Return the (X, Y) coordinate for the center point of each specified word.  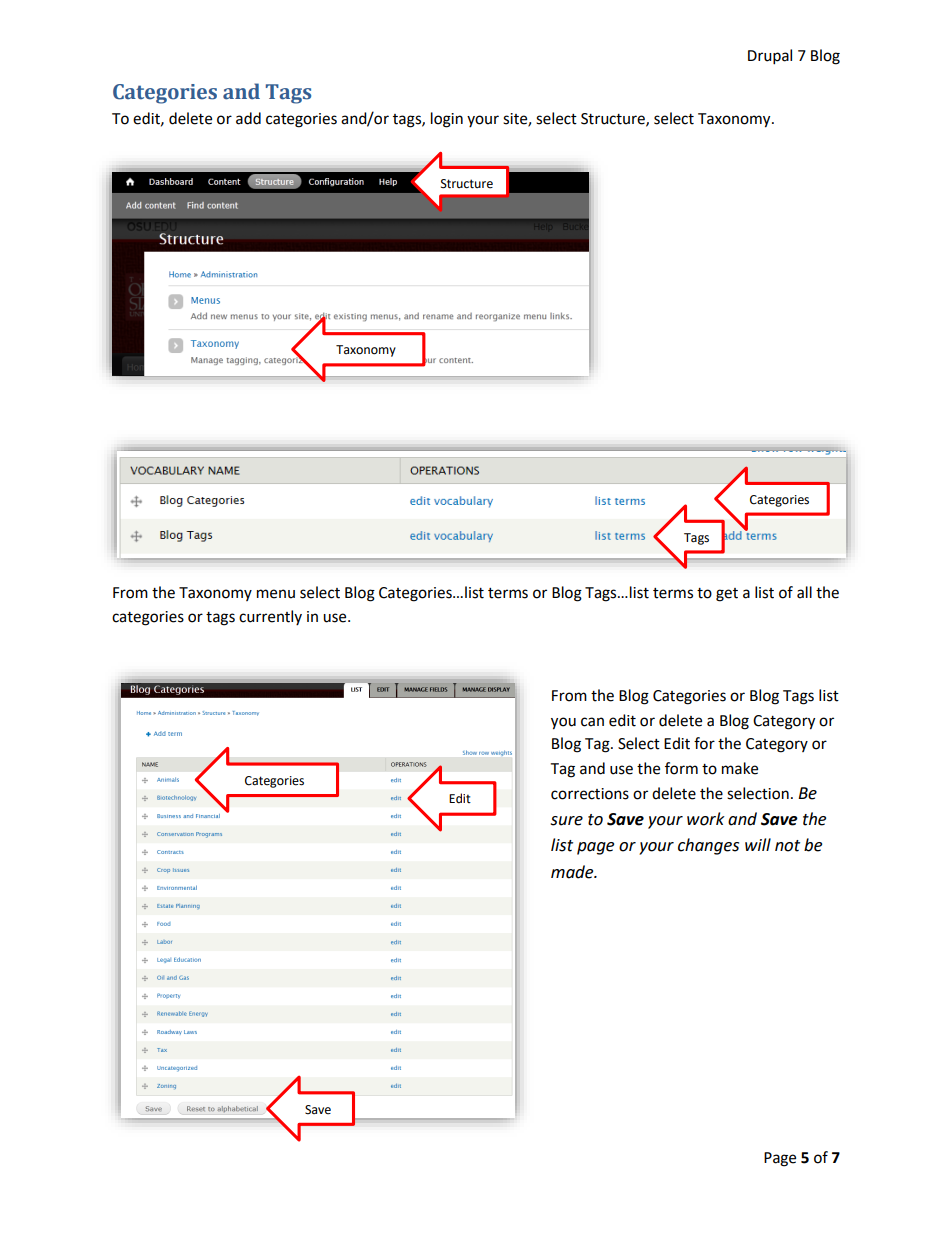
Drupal (770, 57)
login (447, 120)
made (573, 872)
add (248, 118)
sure (566, 821)
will (758, 844)
